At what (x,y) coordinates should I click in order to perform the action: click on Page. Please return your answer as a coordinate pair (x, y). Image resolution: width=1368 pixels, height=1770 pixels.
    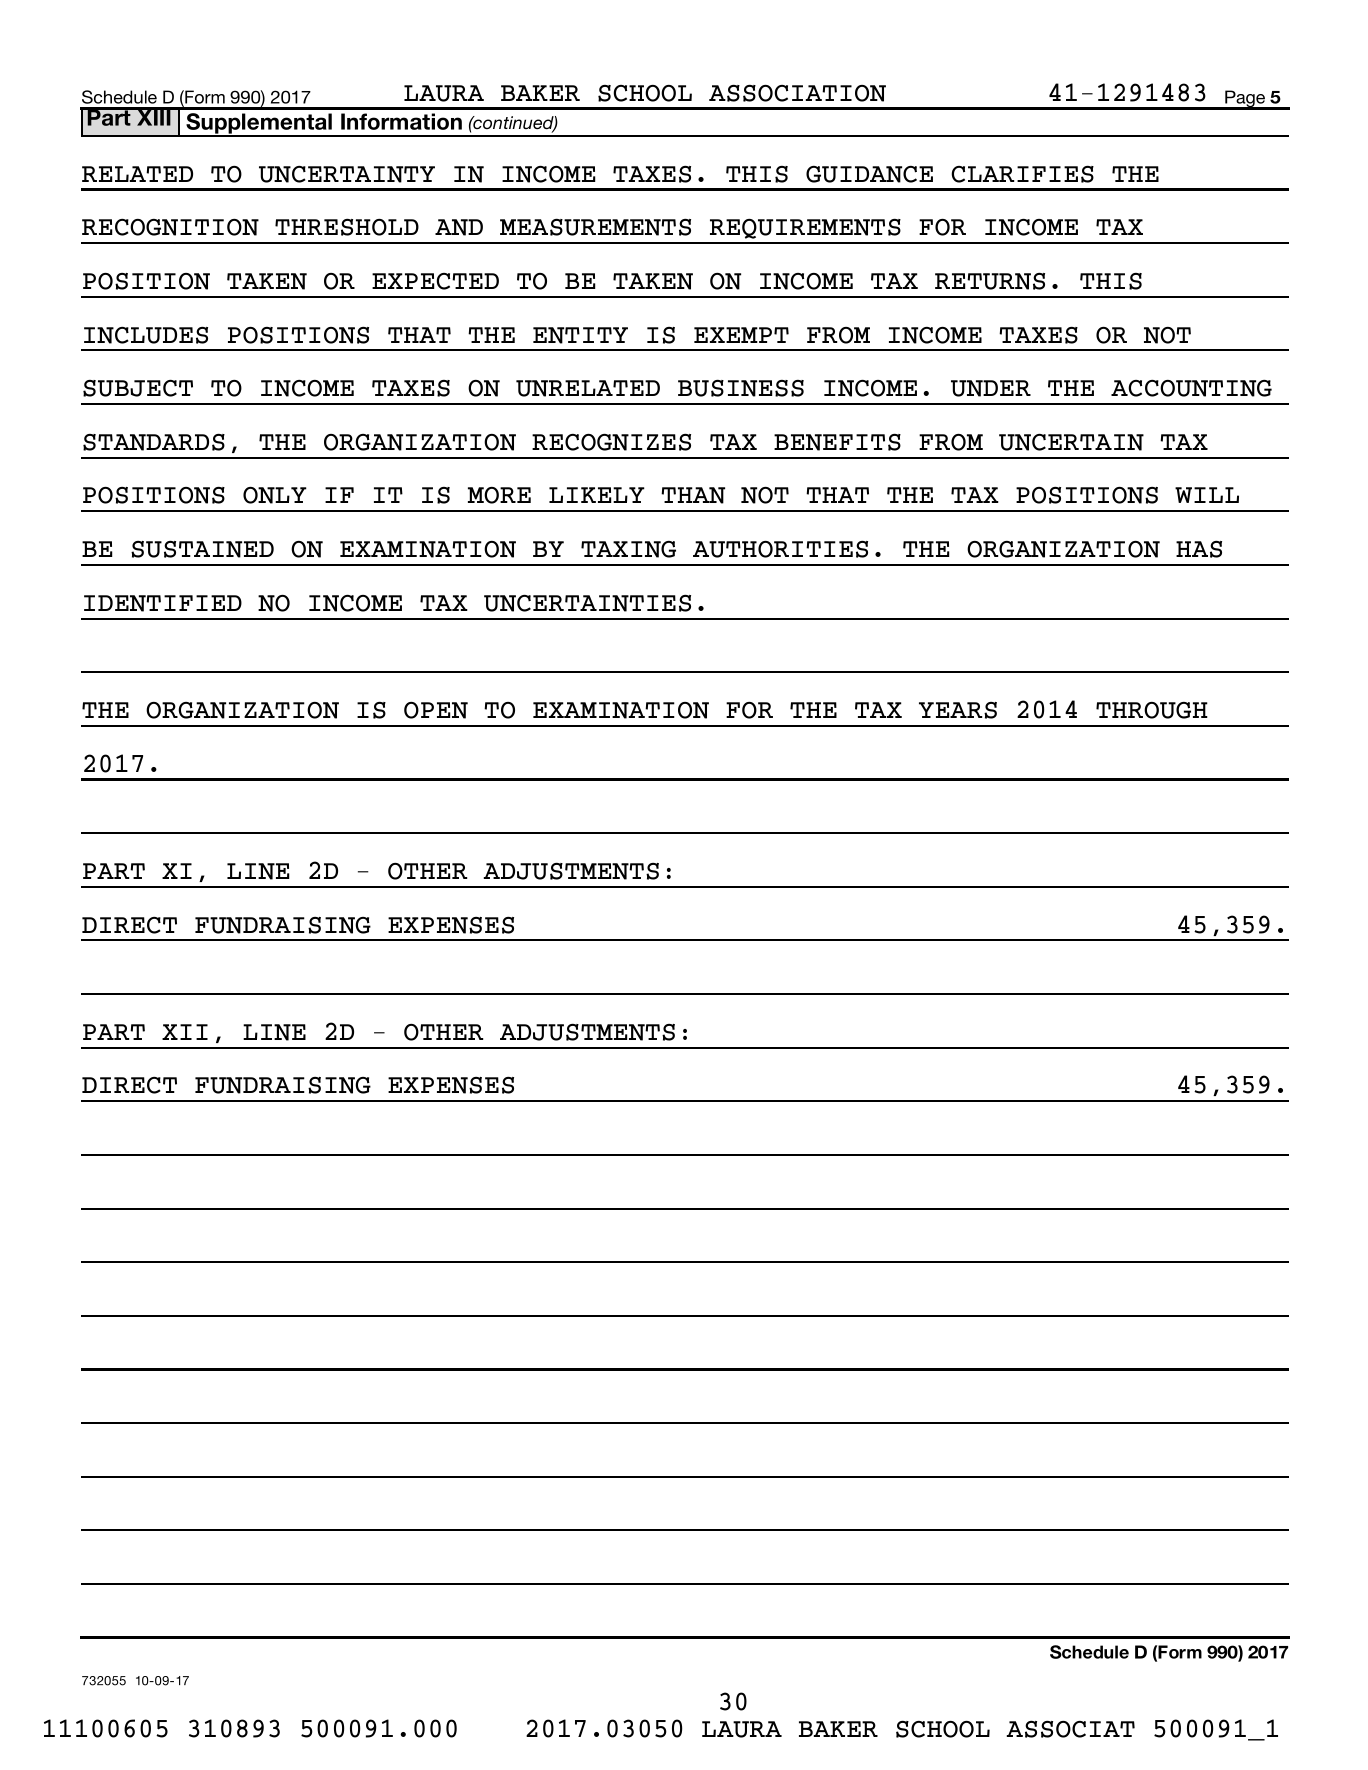
    Looking at the image, I should click on (1245, 100).
